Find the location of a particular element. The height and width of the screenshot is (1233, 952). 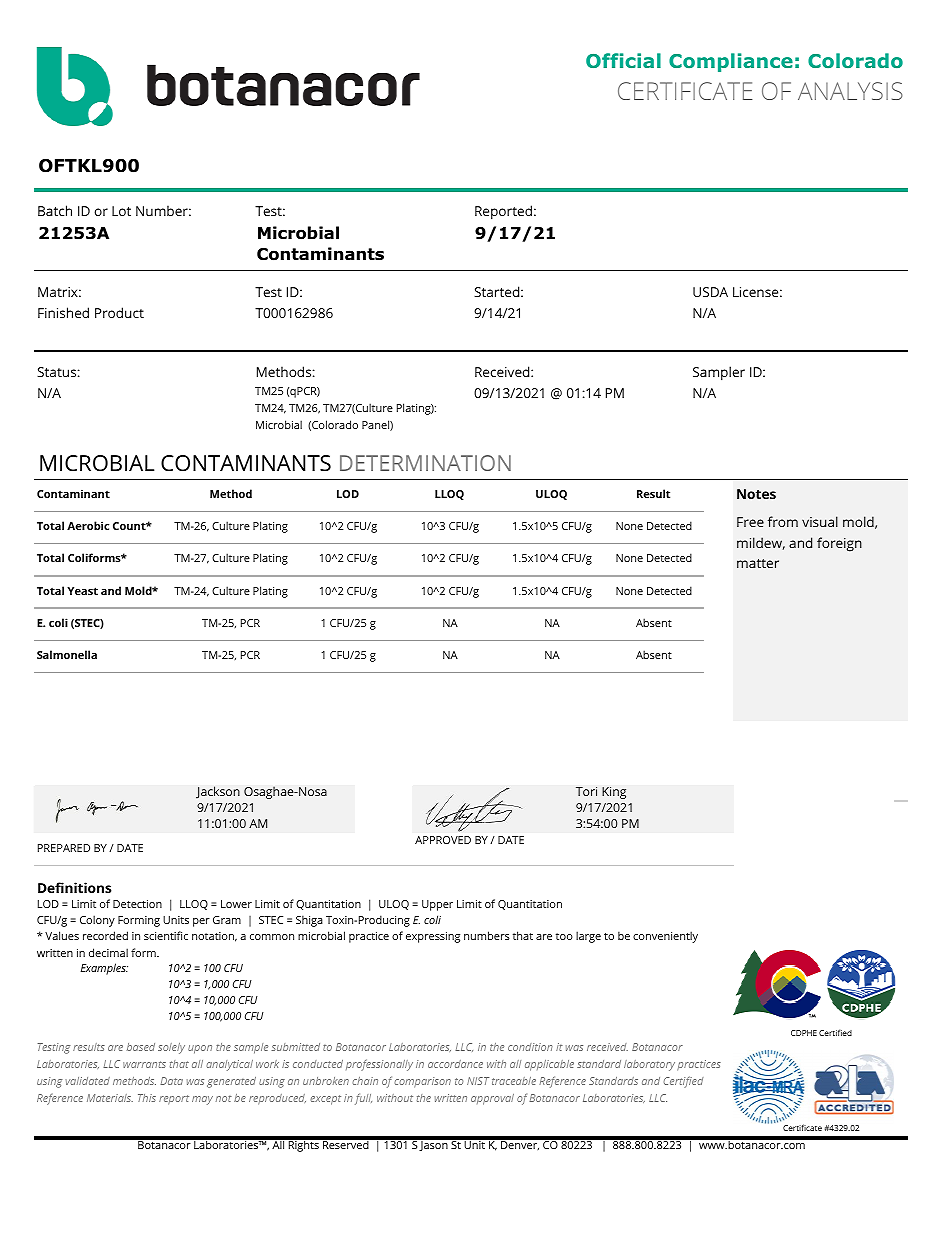

Product is located at coordinates (119, 312).
